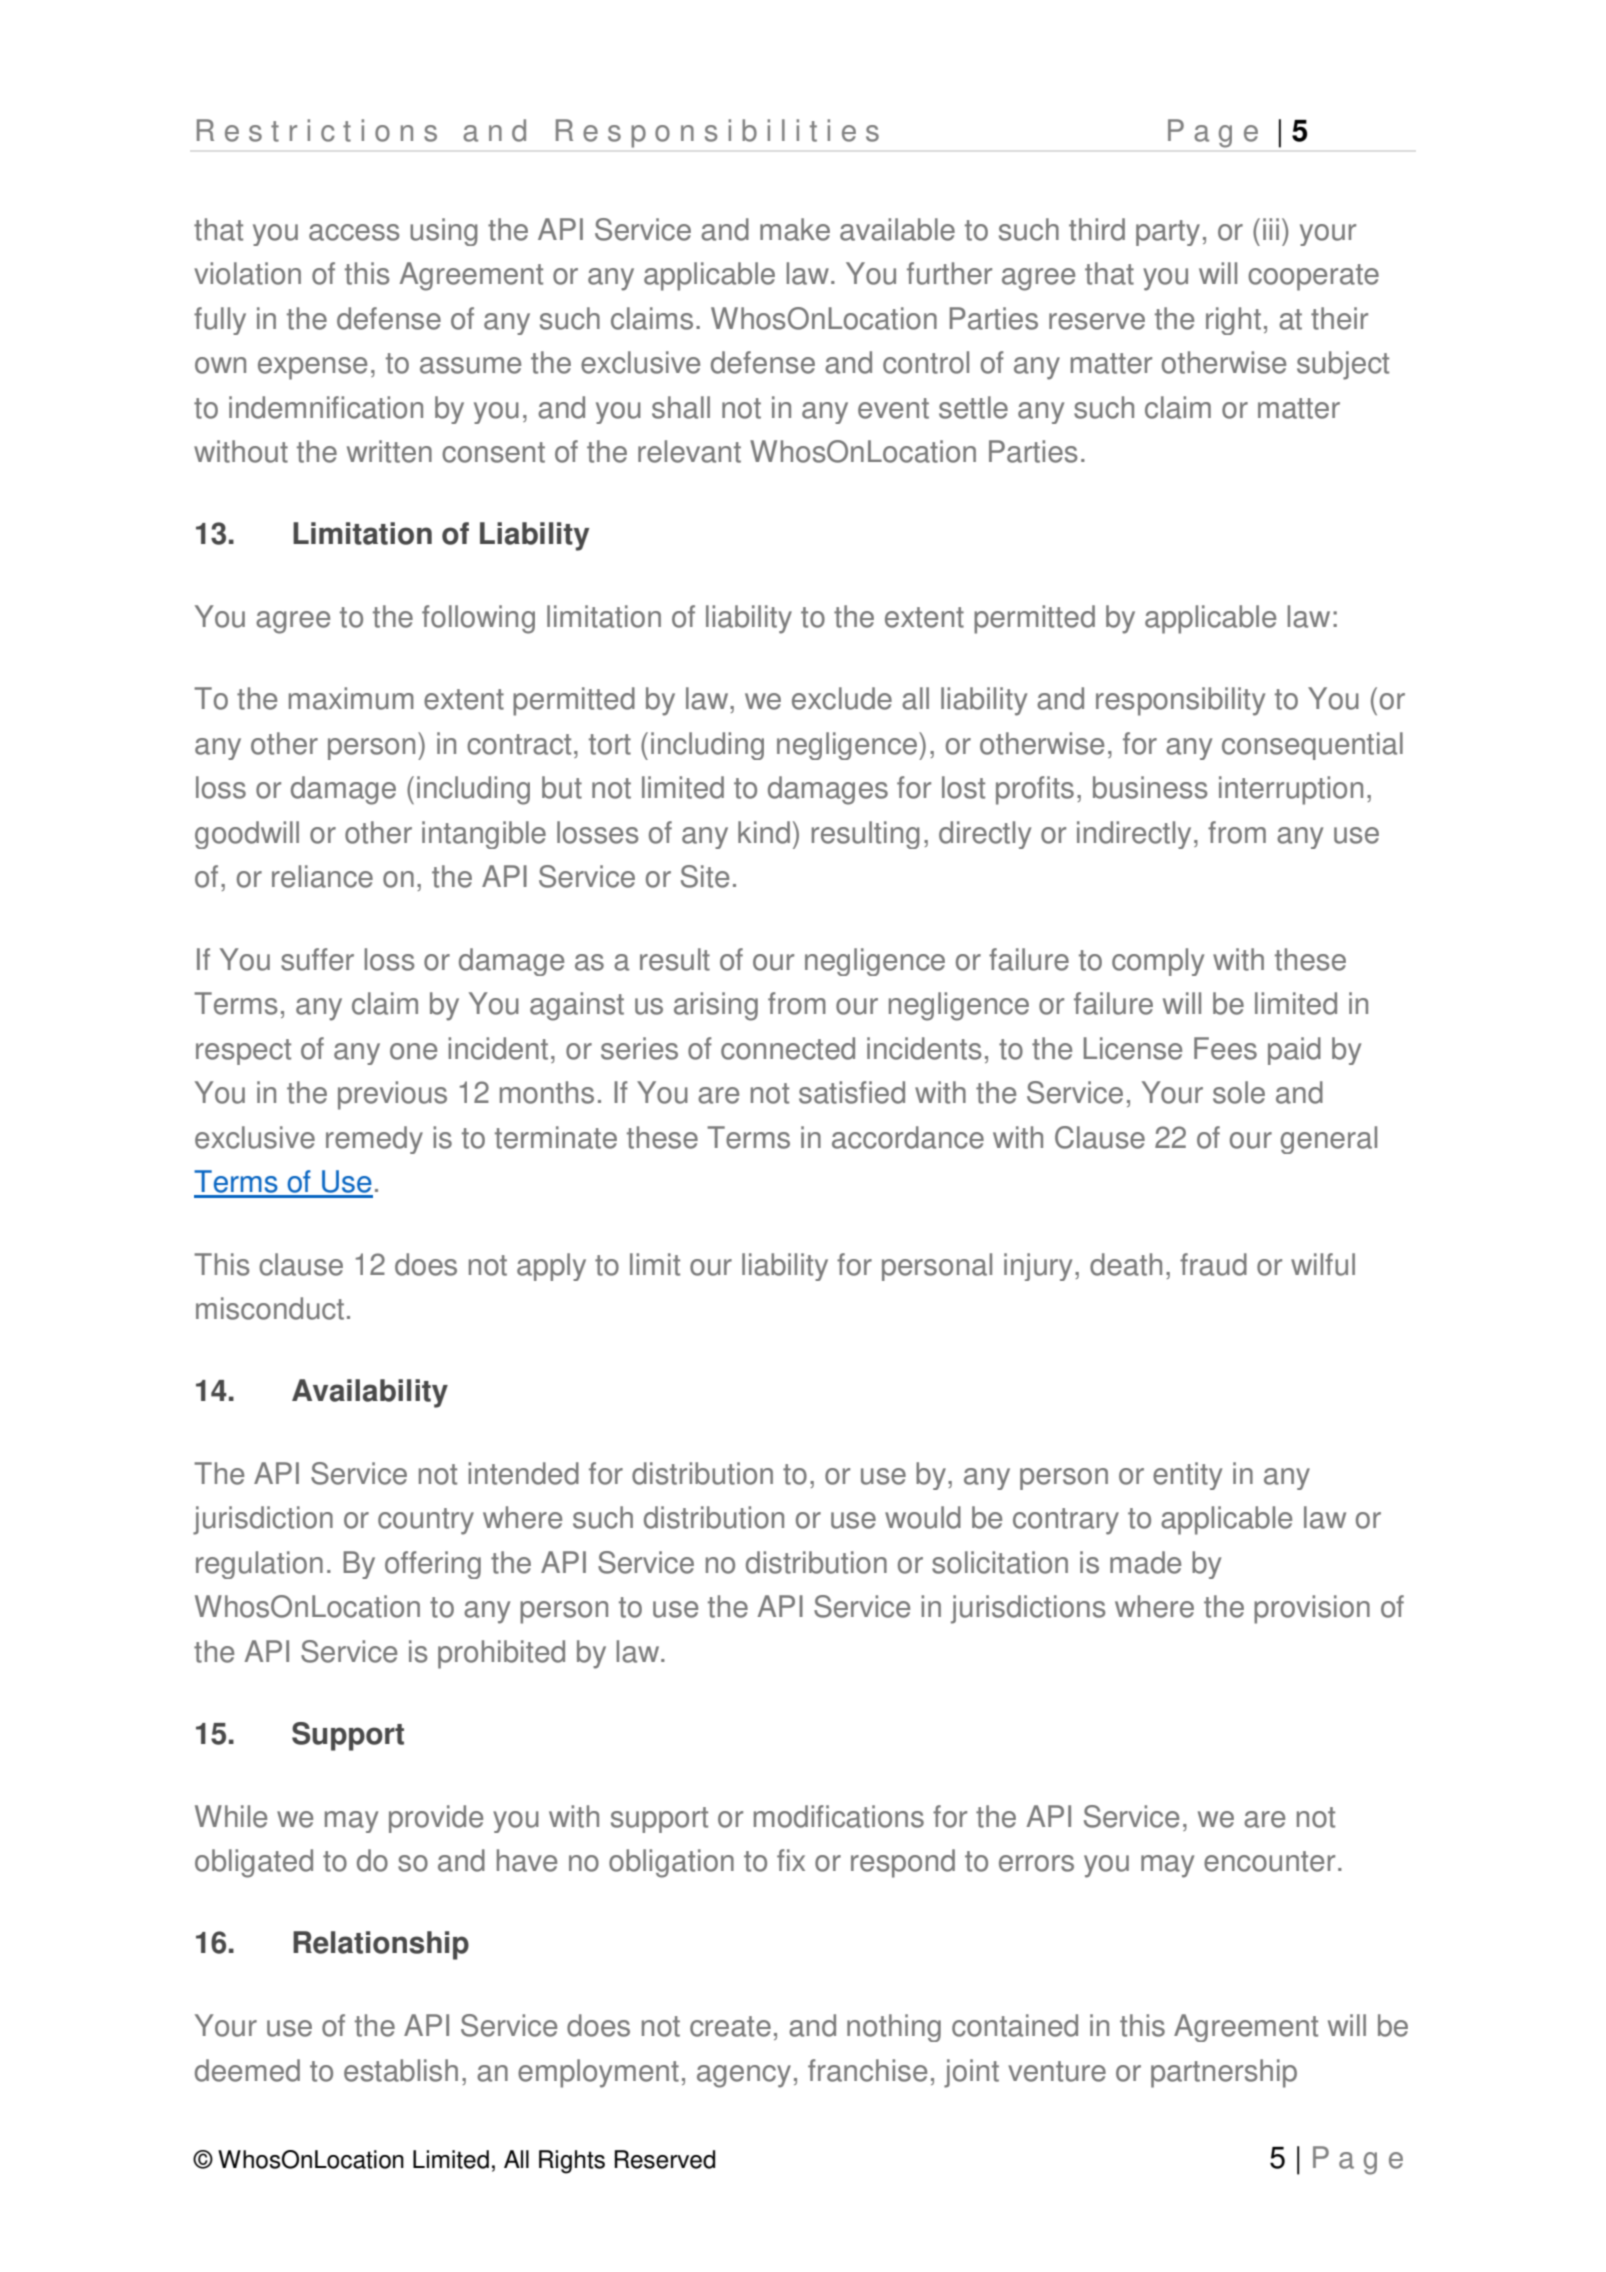 The image size is (1606, 2272). I want to click on party, so click(1168, 233).
